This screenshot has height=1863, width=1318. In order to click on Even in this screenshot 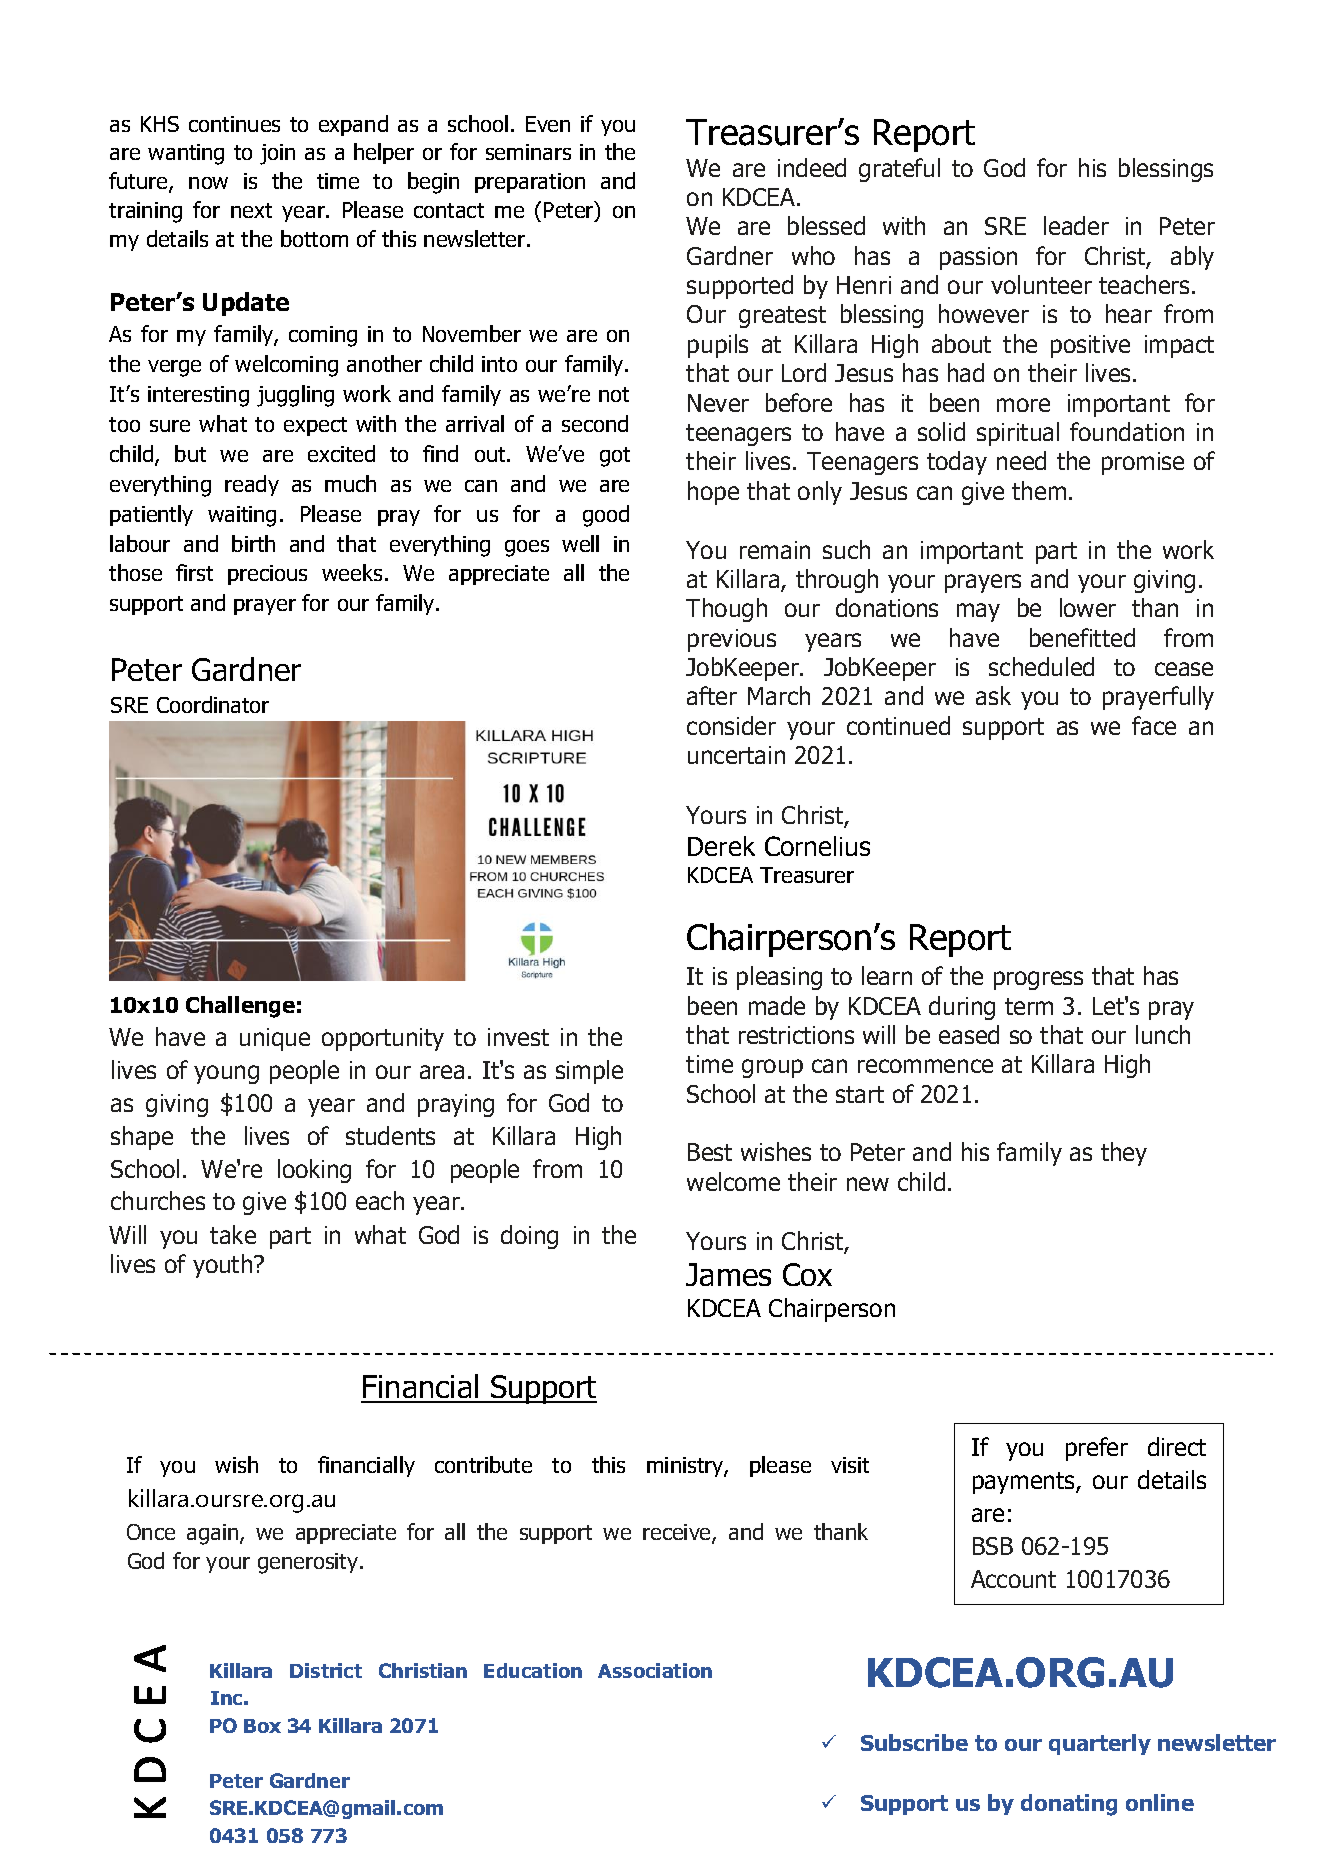, I will do `click(548, 124)`.
